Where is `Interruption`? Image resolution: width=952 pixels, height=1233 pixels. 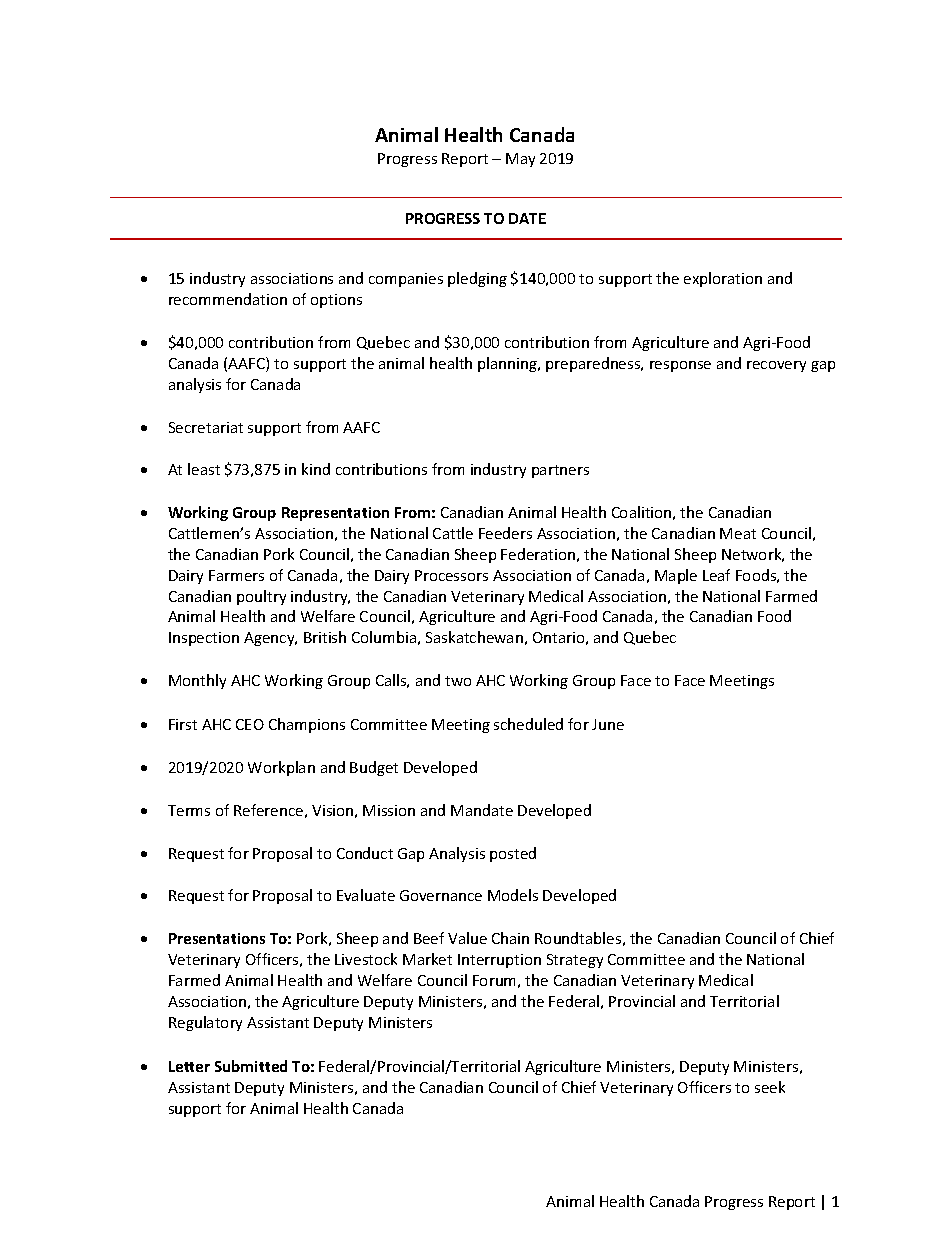 Interruption is located at coordinates (499, 961).
